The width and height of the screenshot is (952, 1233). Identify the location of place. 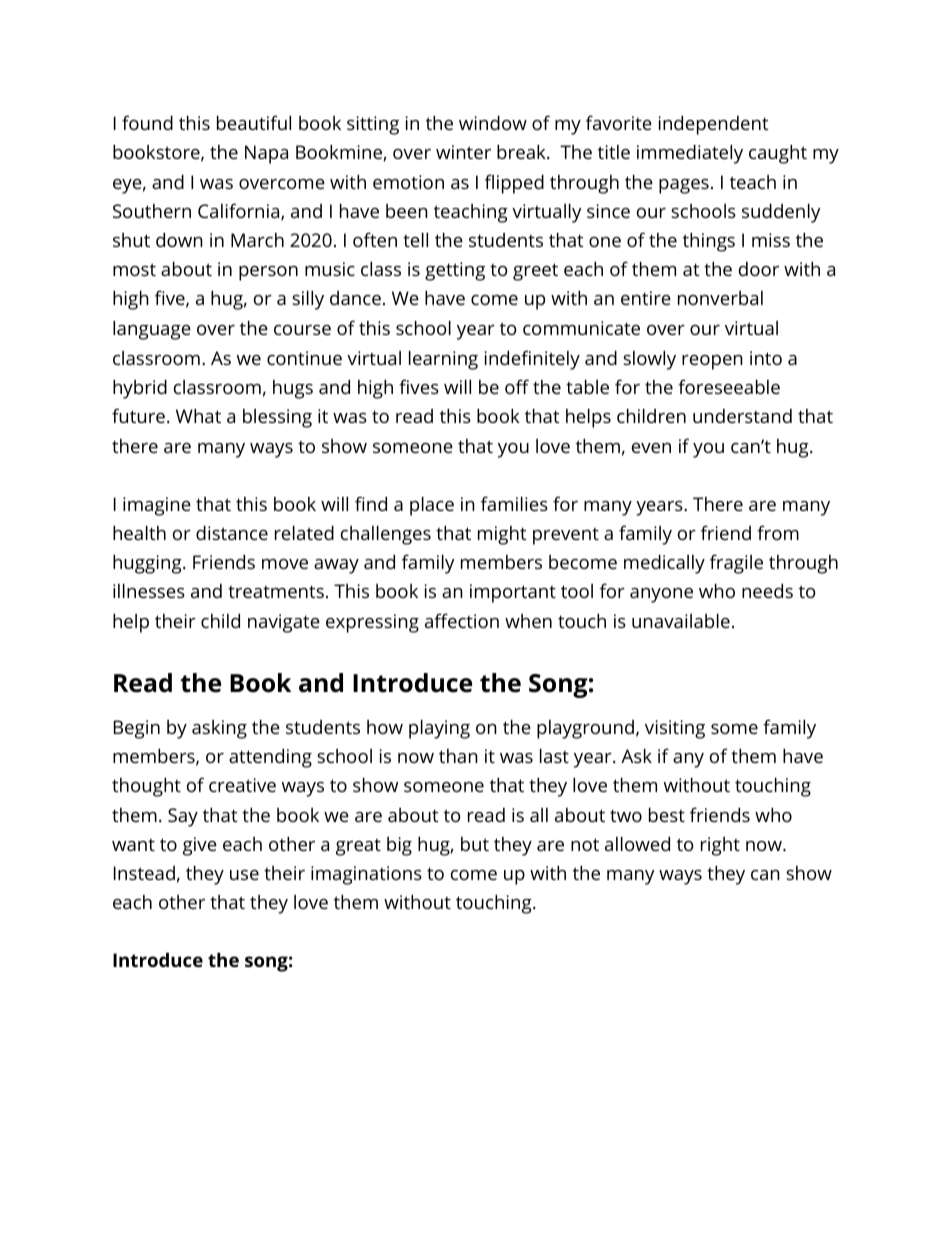
(432, 506).
